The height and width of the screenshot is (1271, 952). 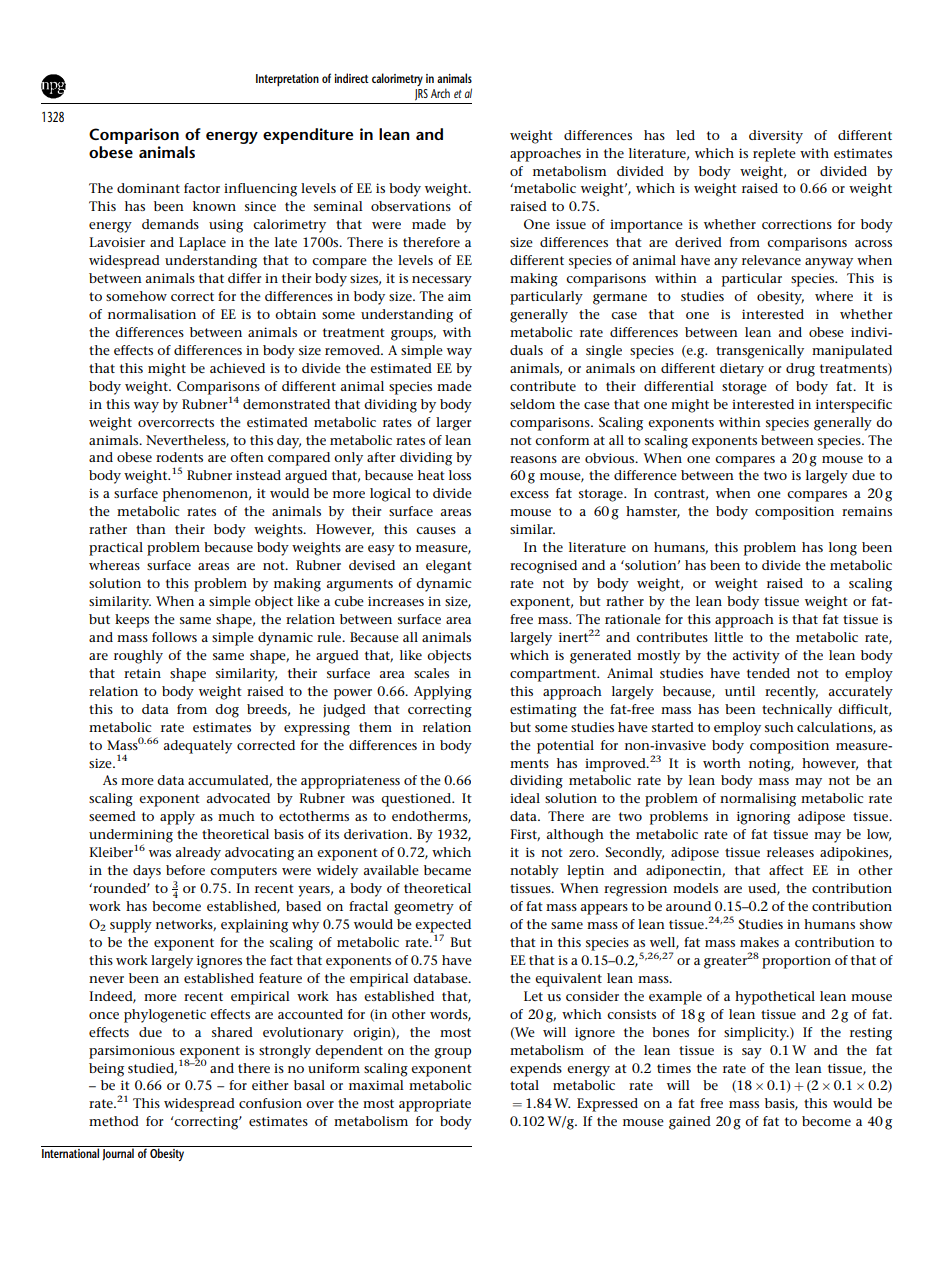 What do you see at coordinates (440, 93) in the screenshot?
I see `Arch` at bounding box center [440, 93].
